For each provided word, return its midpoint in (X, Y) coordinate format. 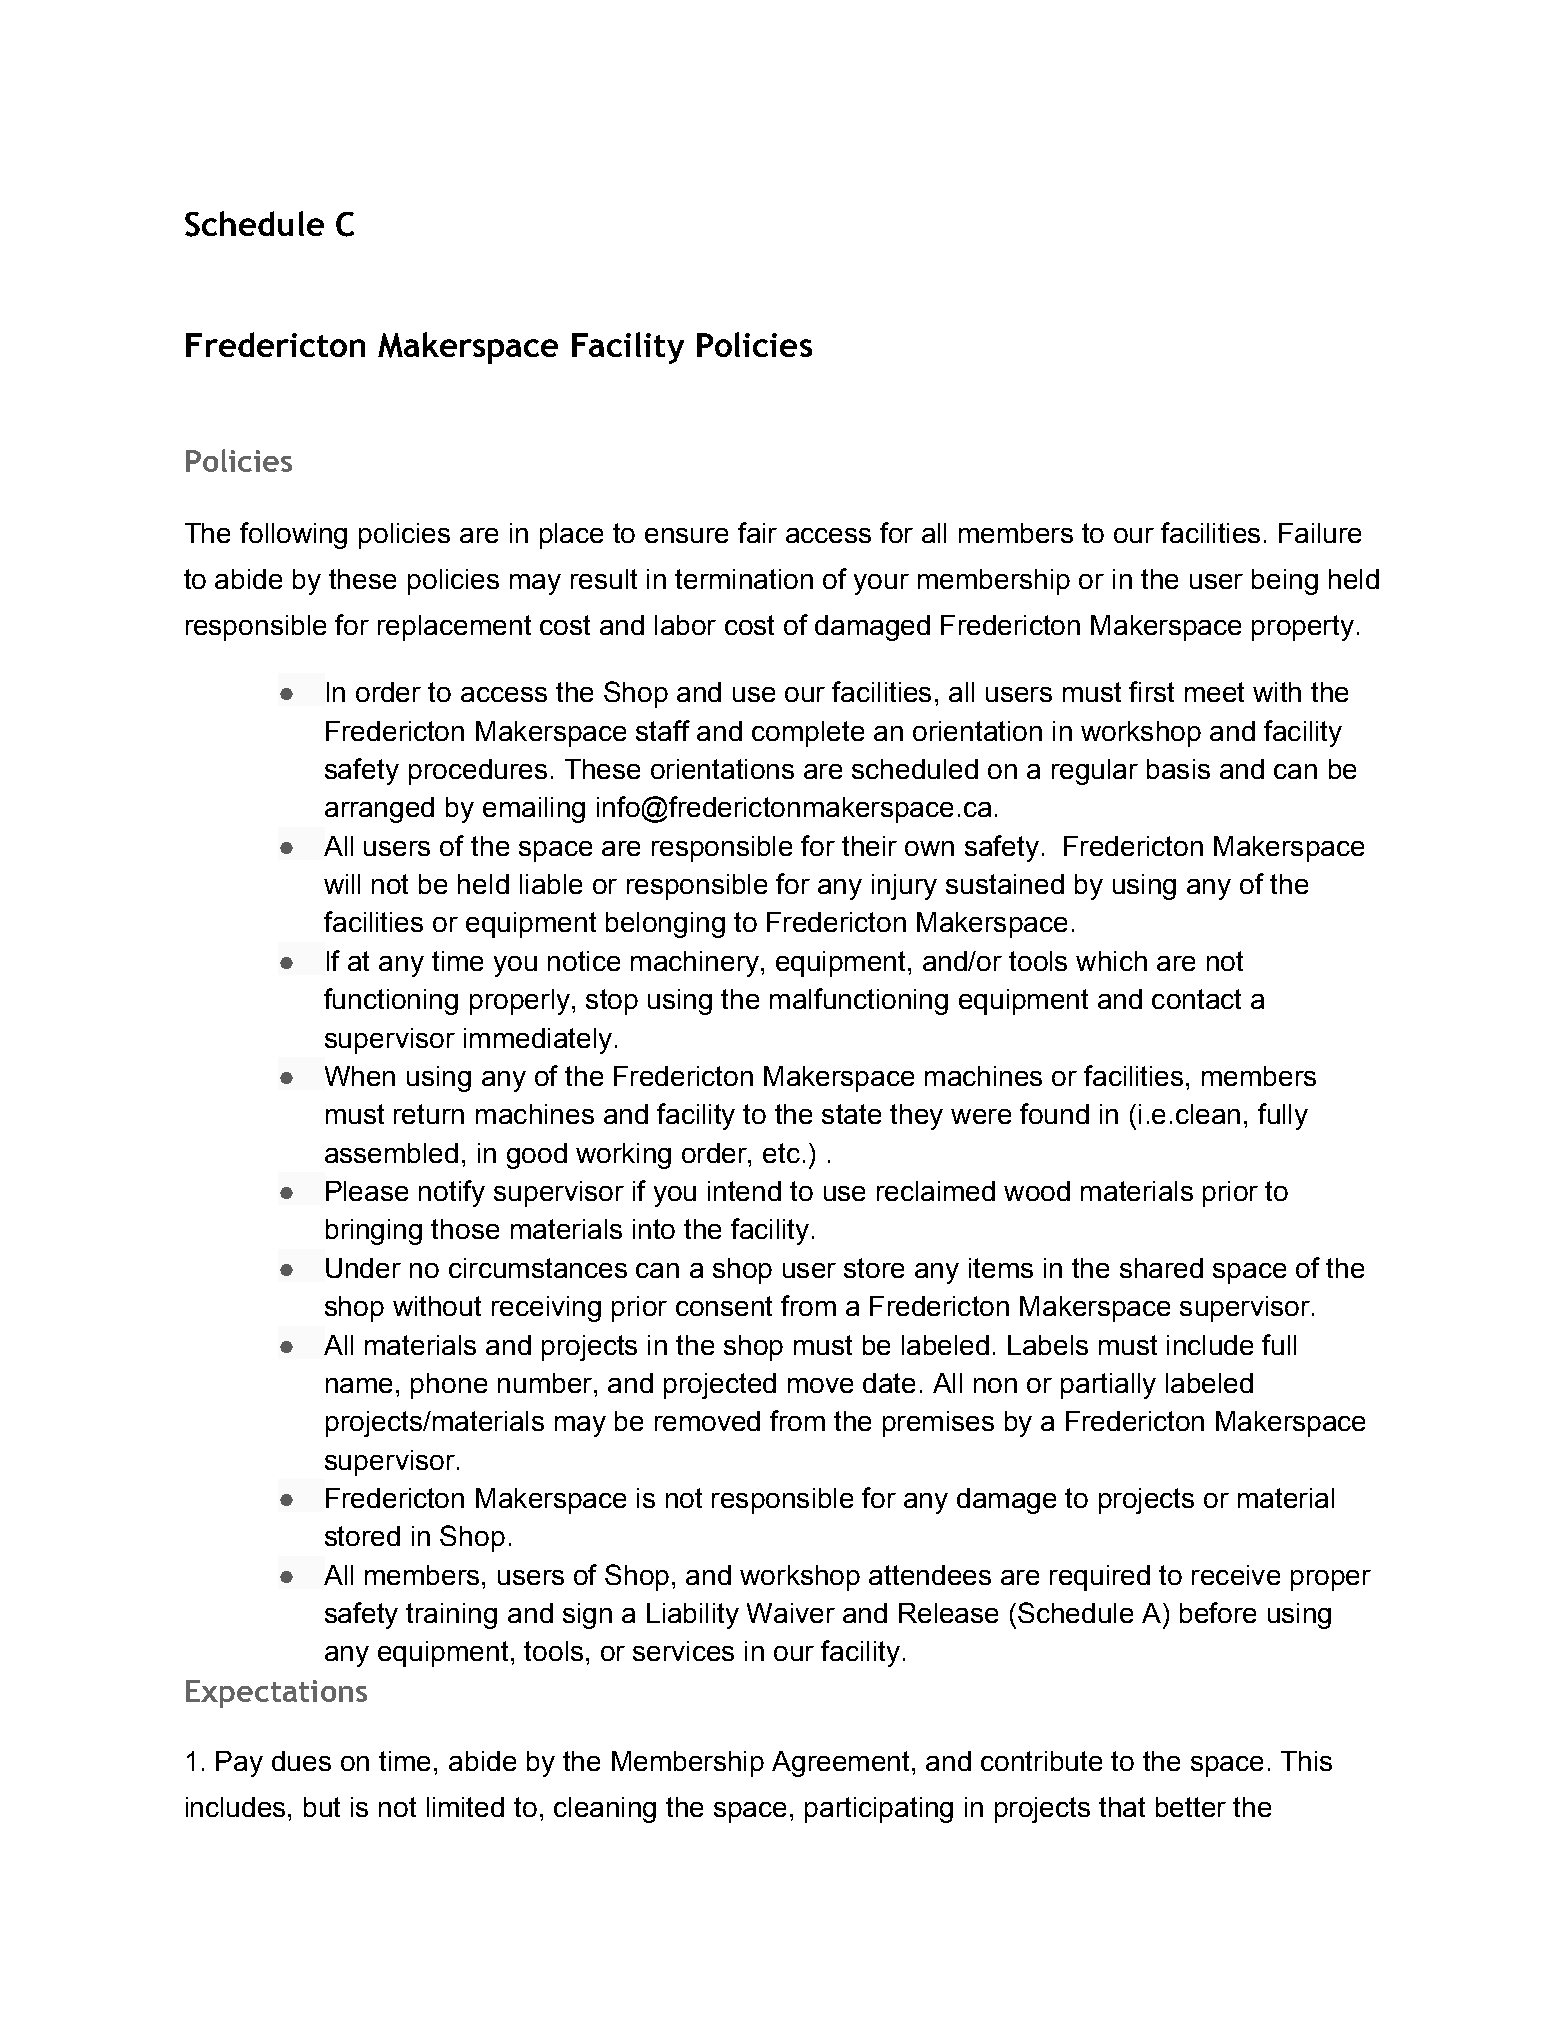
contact (1196, 999)
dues (301, 1761)
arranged (379, 810)
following (293, 535)
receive (1236, 1575)
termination (744, 579)
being (1285, 582)
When (360, 1076)
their (869, 846)
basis (1178, 769)
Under (363, 1268)
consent (724, 1306)
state (851, 1114)
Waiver (791, 1613)
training (451, 1616)
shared (1161, 1268)
